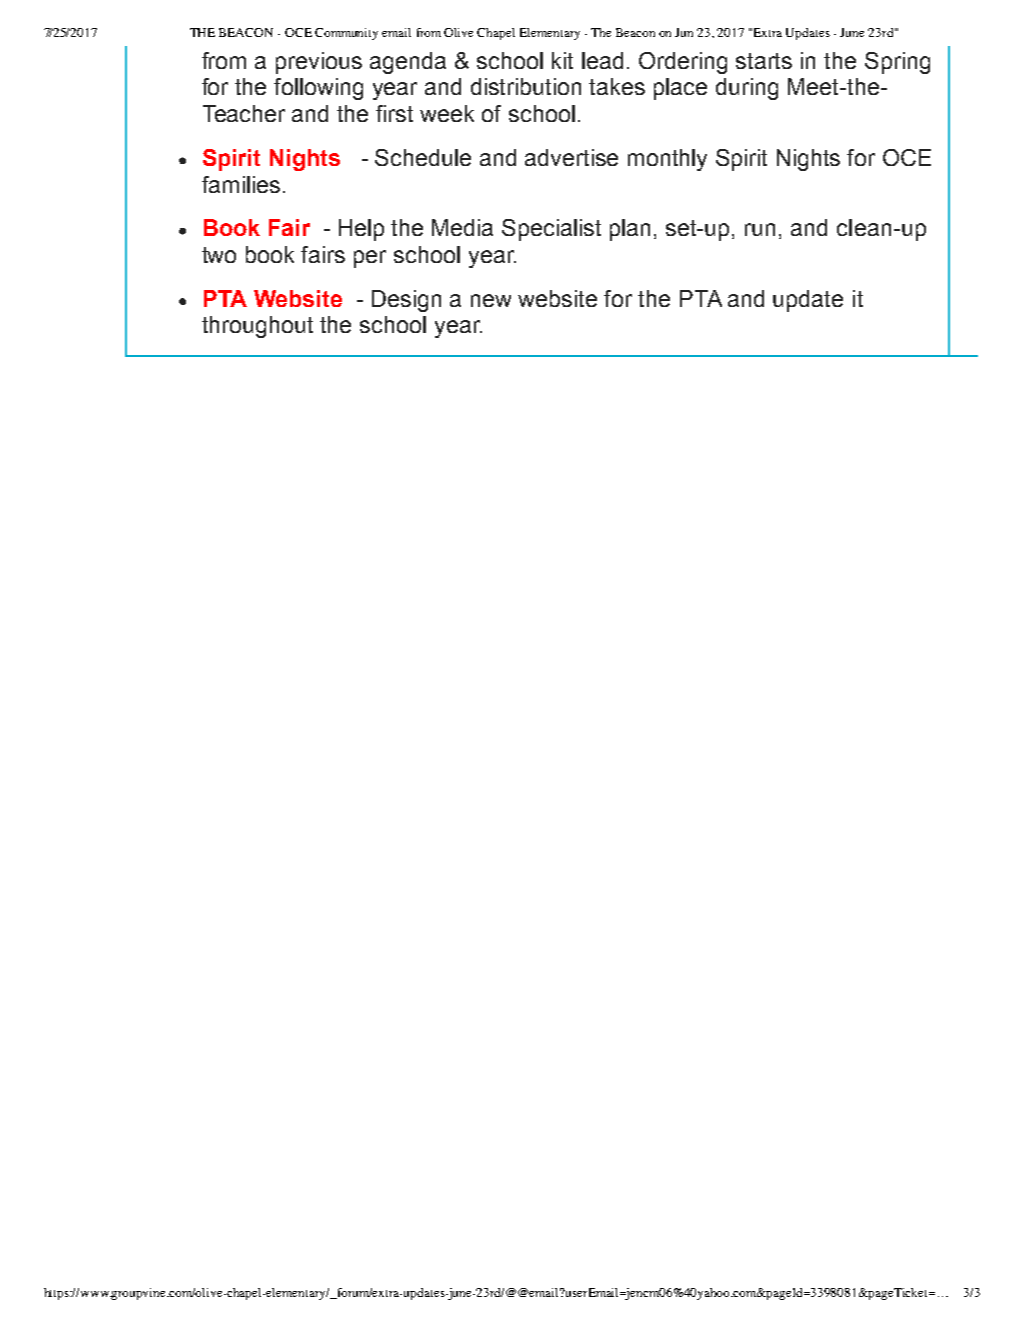  Describe the element at coordinates (257, 327) in the screenshot. I see `throughout` at that location.
